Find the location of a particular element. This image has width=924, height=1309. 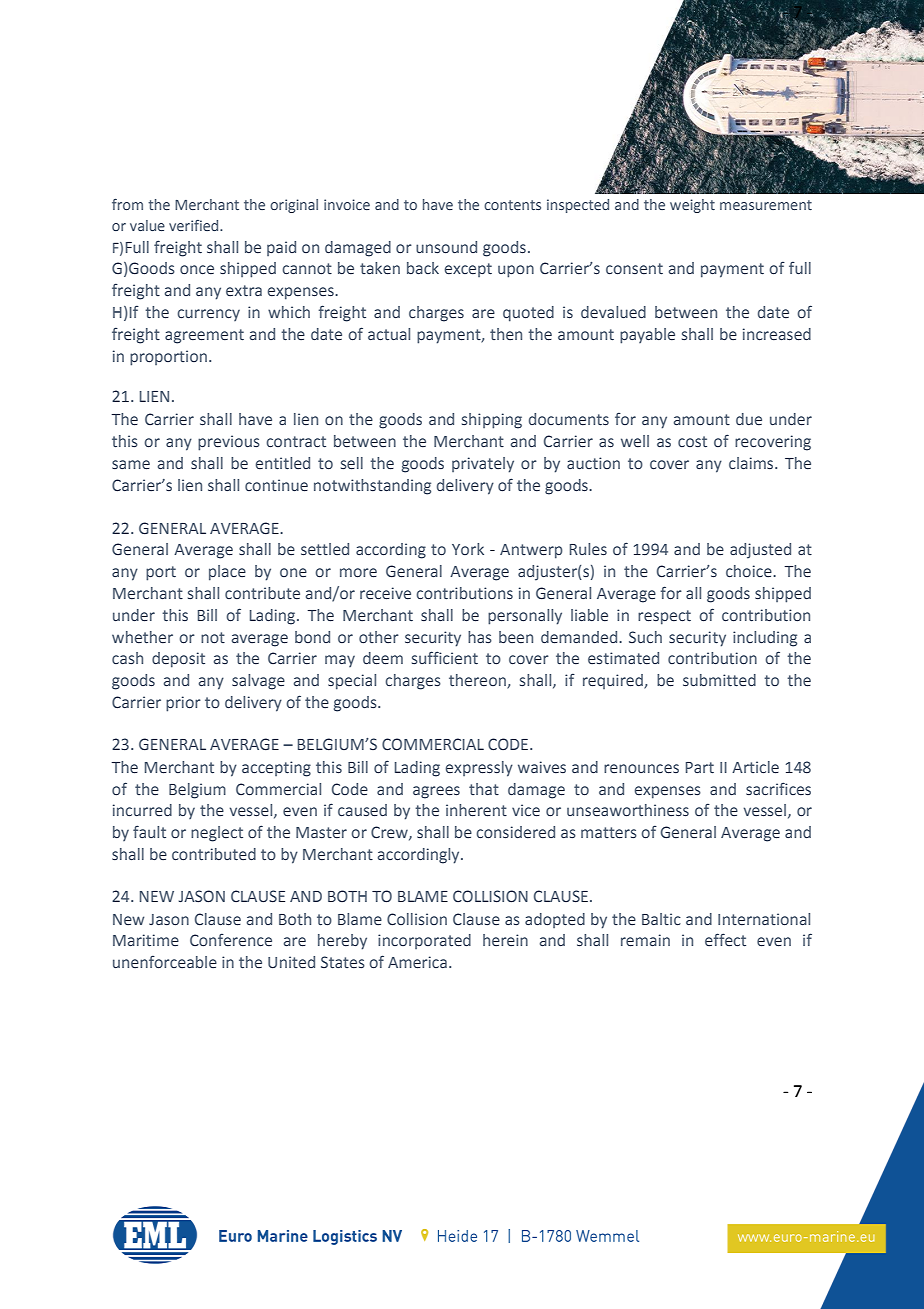

unsound is located at coordinates (446, 247).
